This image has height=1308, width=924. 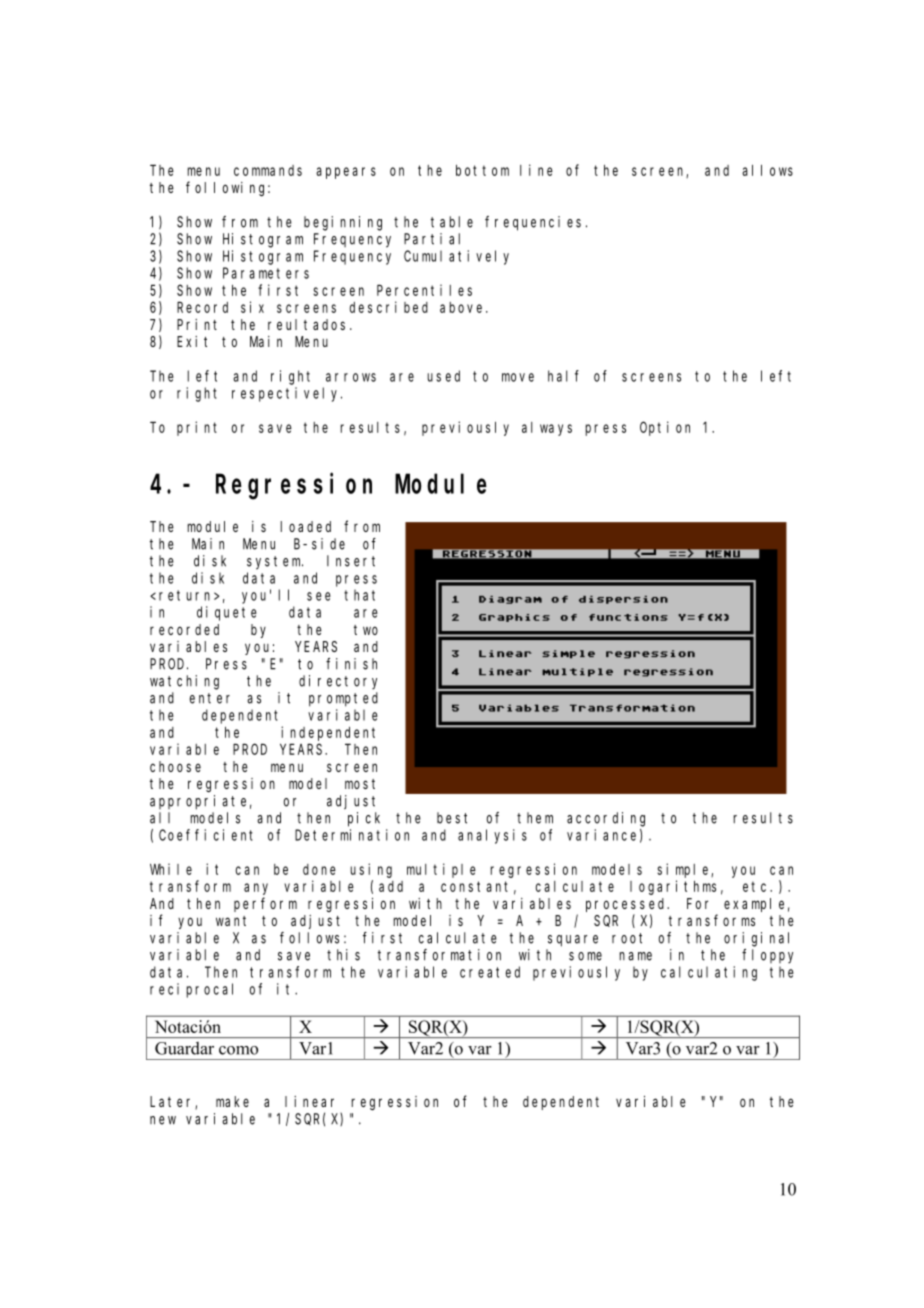 What do you see at coordinates (665, 428) in the image?
I see `Option` at bounding box center [665, 428].
